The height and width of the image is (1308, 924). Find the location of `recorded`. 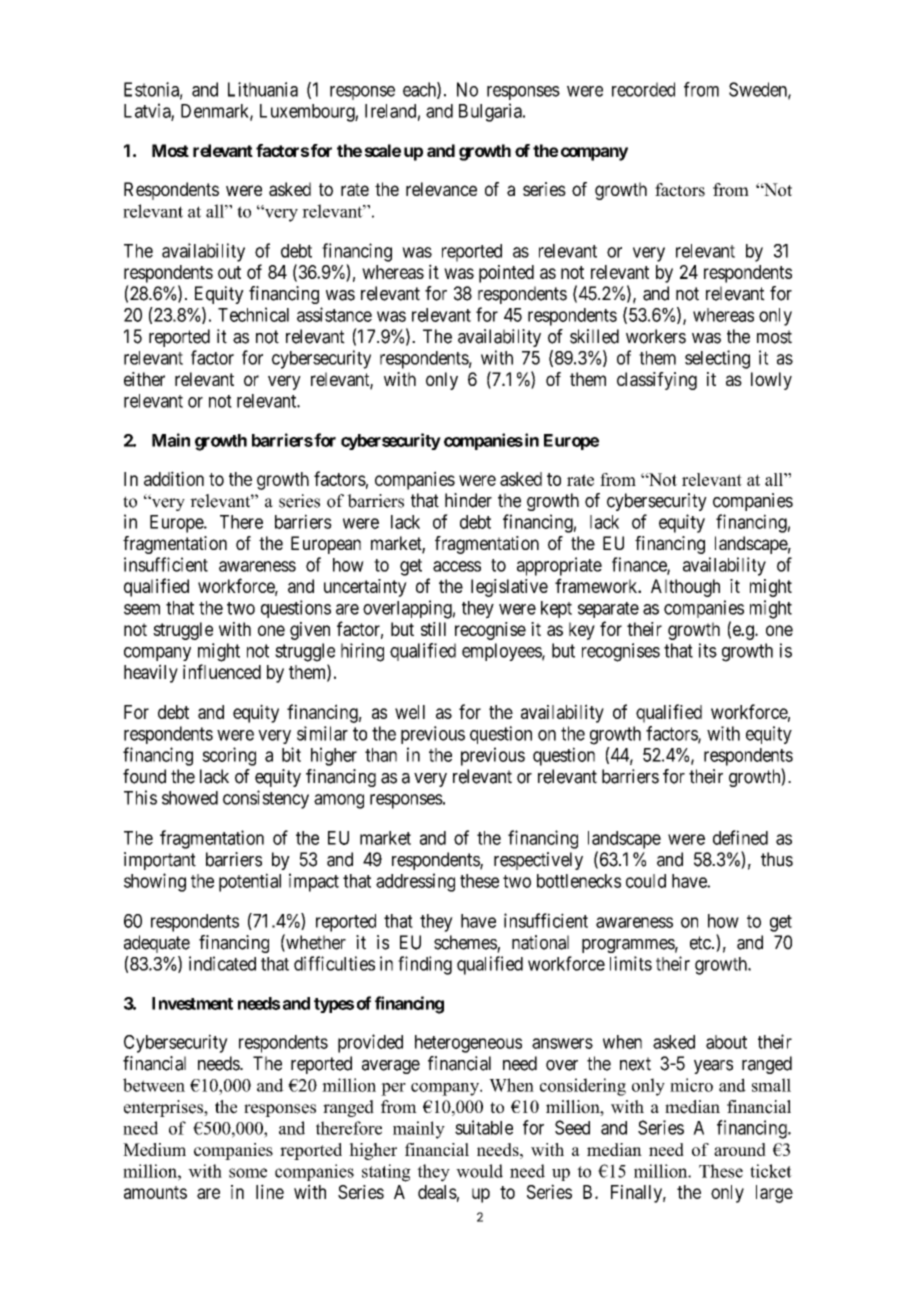

recorded is located at coordinates (643, 89).
